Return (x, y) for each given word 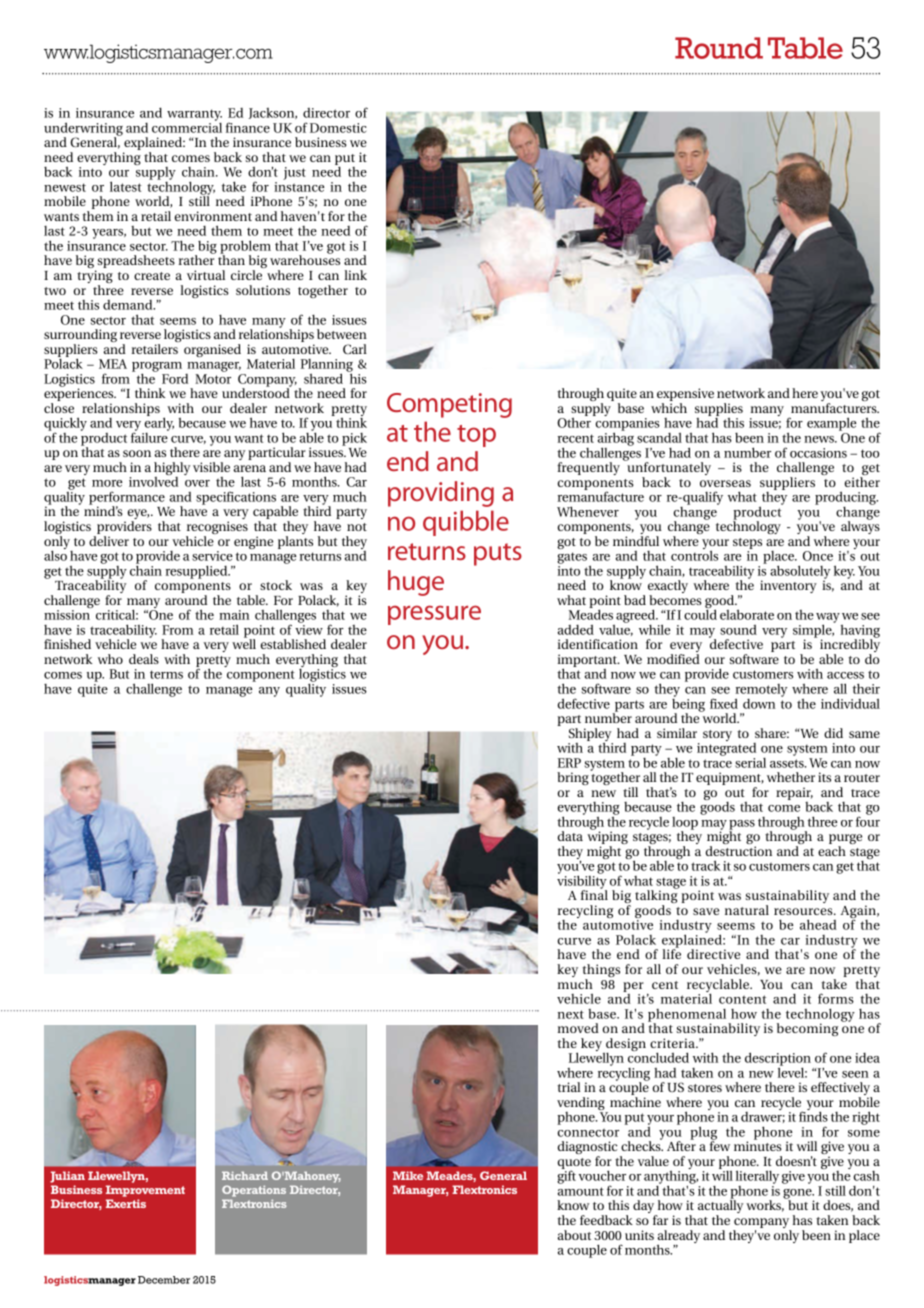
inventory (788, 586)
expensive (685, 396)
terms (166, 674)
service (212, 556)
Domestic (338, 128)
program (157, 368)
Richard (245, 1175)
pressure (434, 615)
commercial (187, 126)
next (571, 1014)
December (164, 1280)
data (570, 836)
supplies (719, 411)
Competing (449, 405)
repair (794, 795)
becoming (807, 1029)
